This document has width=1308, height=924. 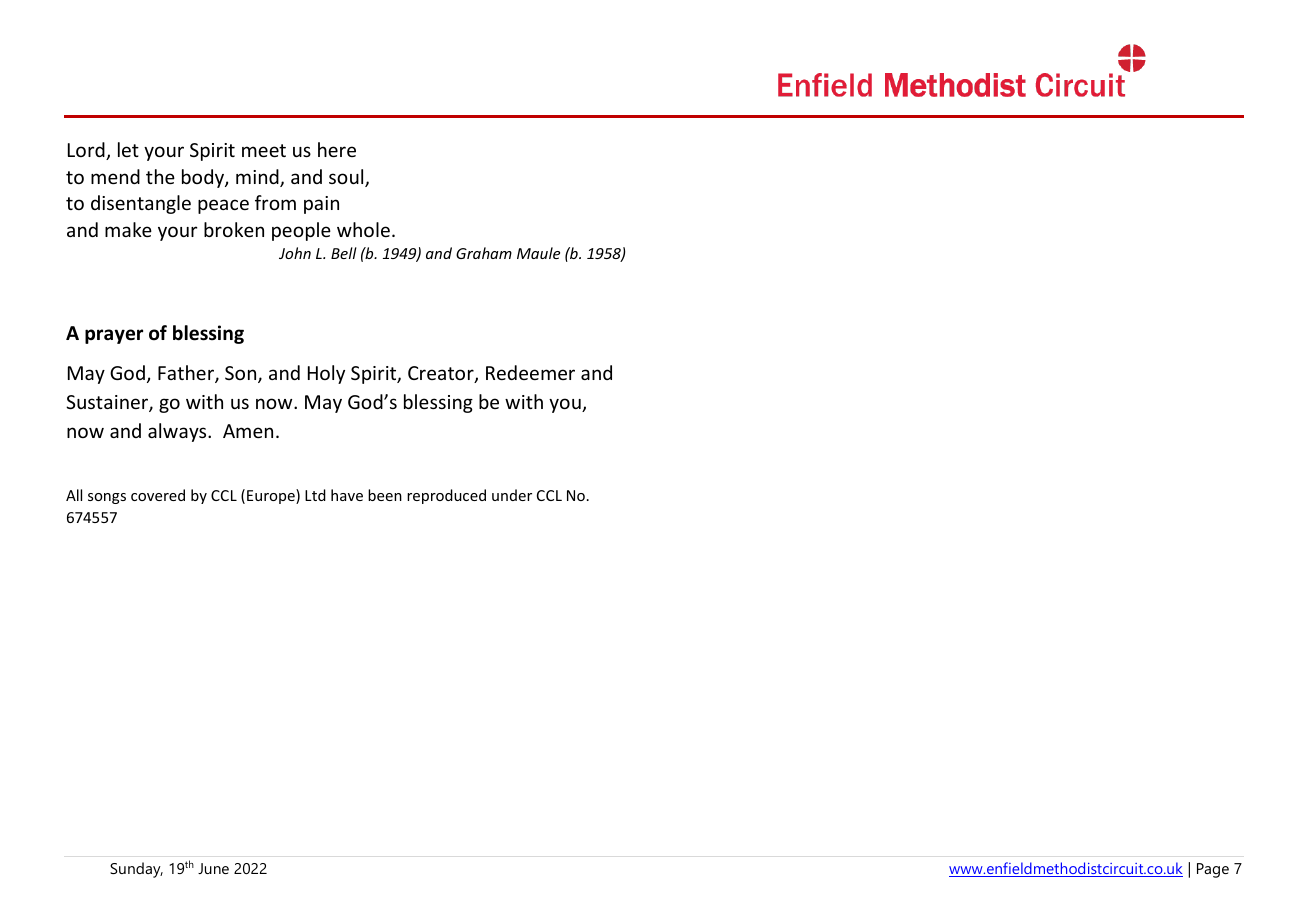 What do you see at coordinates (158, 495) in the document?
I see `covered` at bounding box center [158, 495].
